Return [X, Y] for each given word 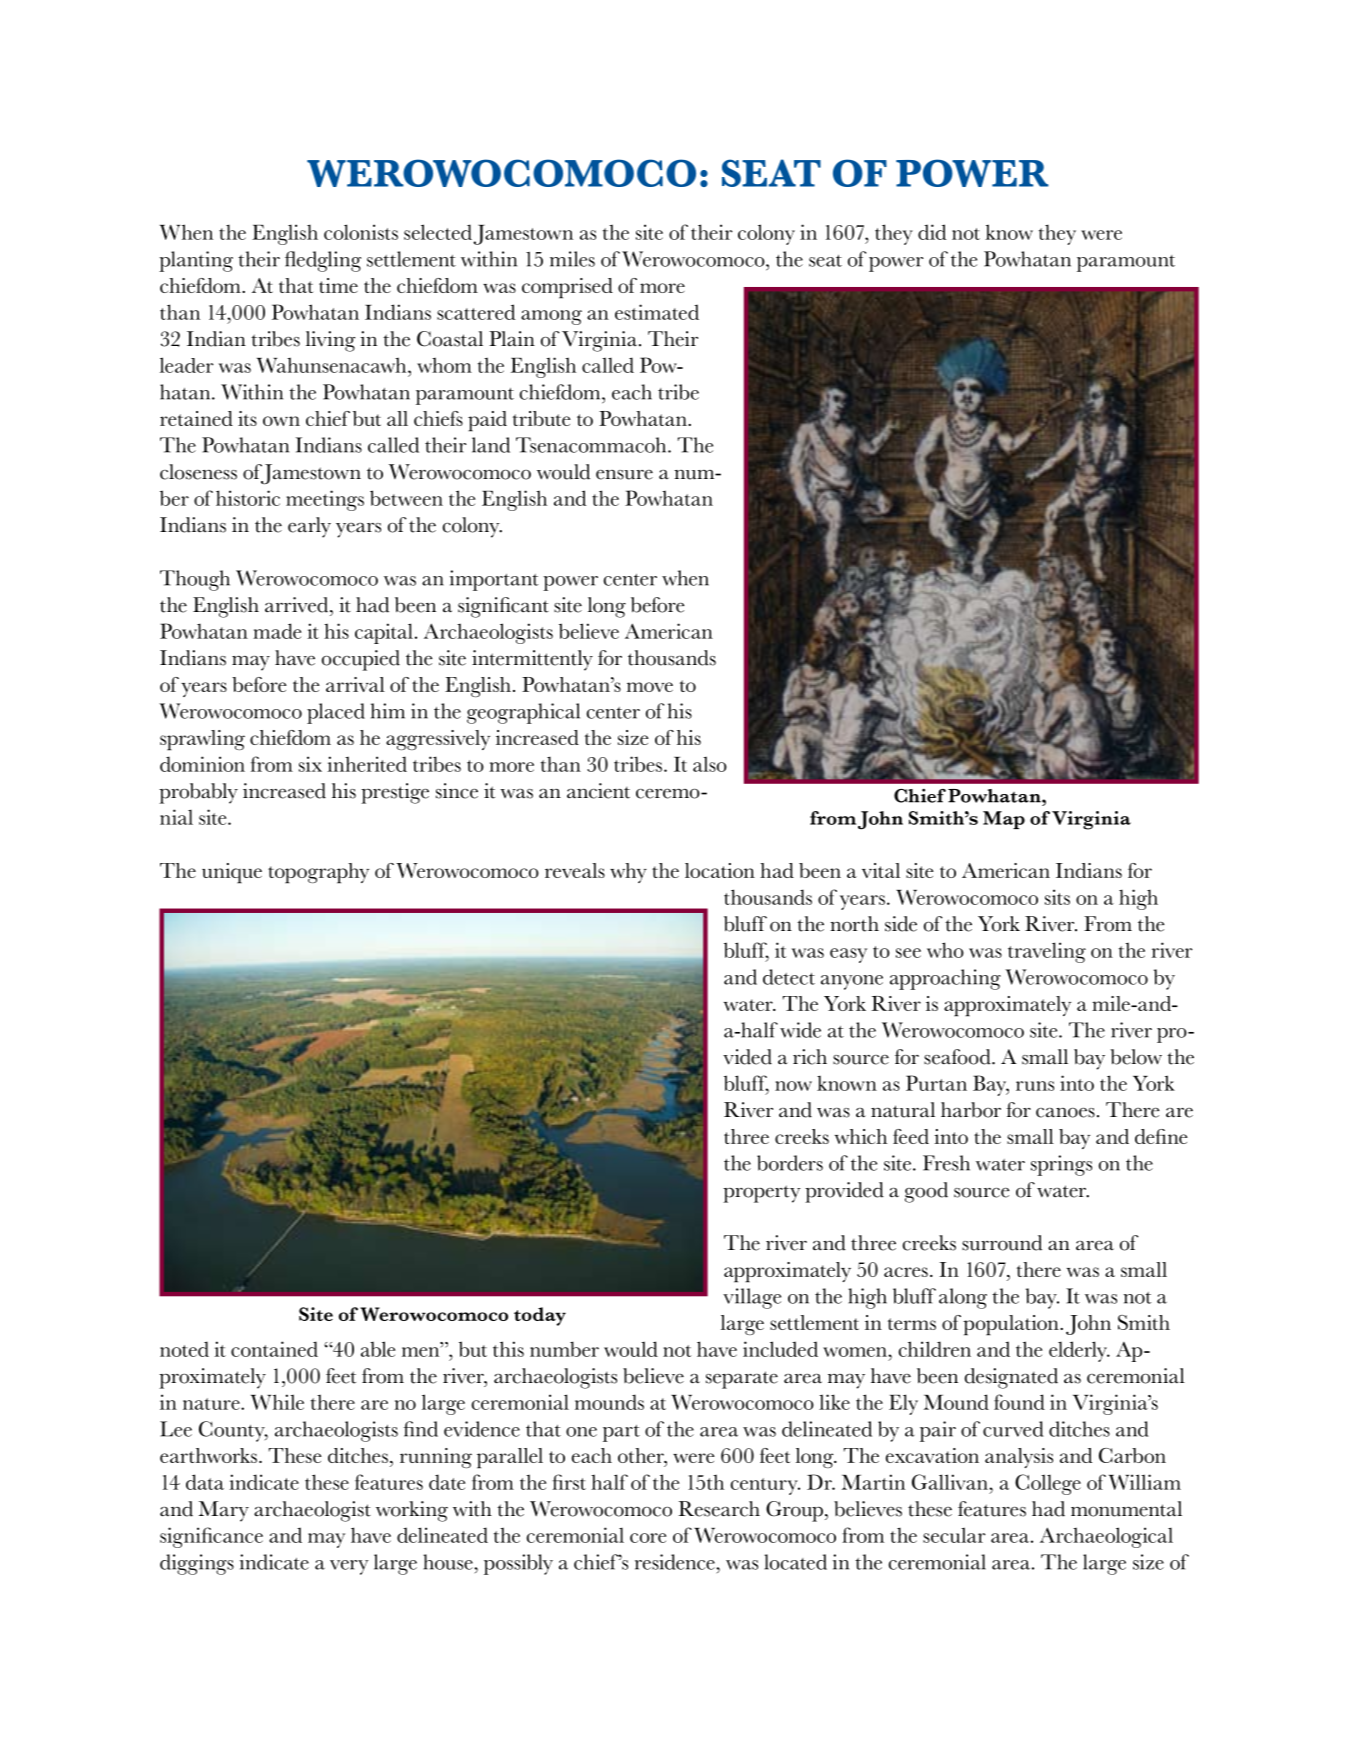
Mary [224, 1511]
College [1048, 1484]
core [648, 1538]
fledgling [323, 261]
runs [1035, 1086]
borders [790, 1163]
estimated [657, 312]
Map [1004, 820]
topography [318, 873]
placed [336, 713]
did [932, 232]
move [650, 687]
